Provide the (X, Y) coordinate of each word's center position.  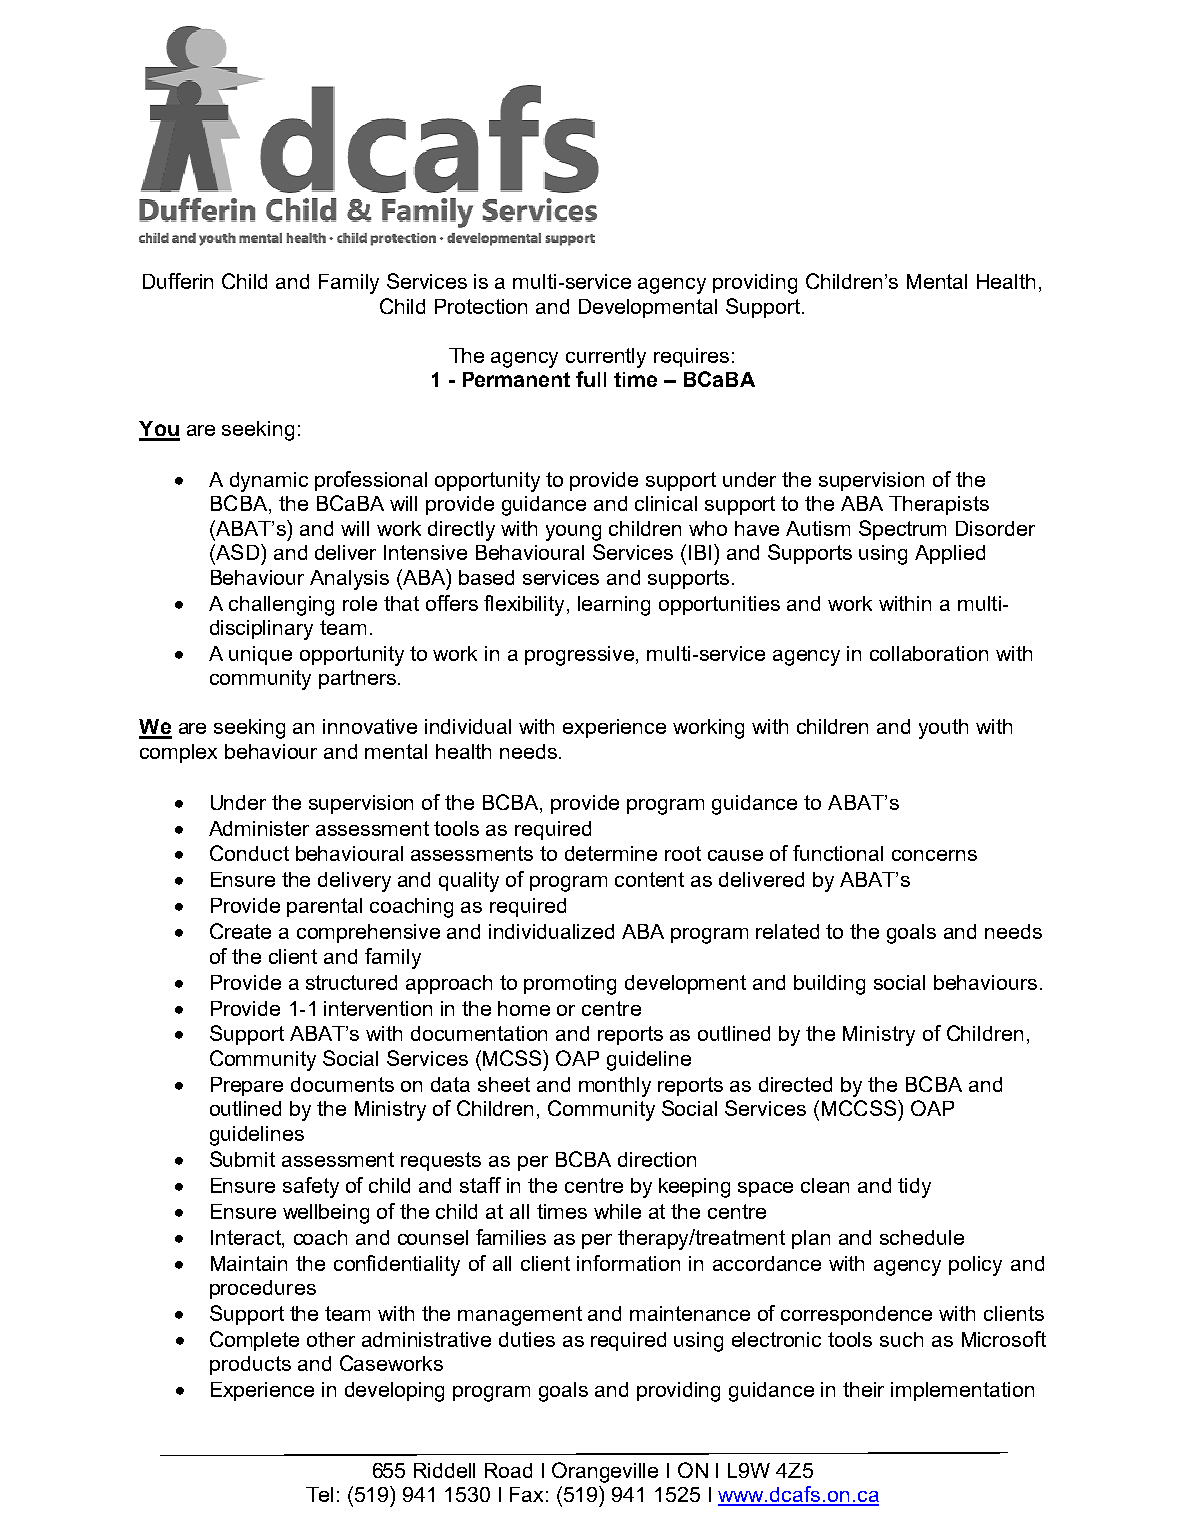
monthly (615, 1087)
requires (691, 357)
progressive (581, 656)
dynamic (269, 482)
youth (943, 729)
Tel (319, 1494)
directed (795, 1084)
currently (606, 358)
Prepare (247, 1086)
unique (260, 655)
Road (508, 1470)
